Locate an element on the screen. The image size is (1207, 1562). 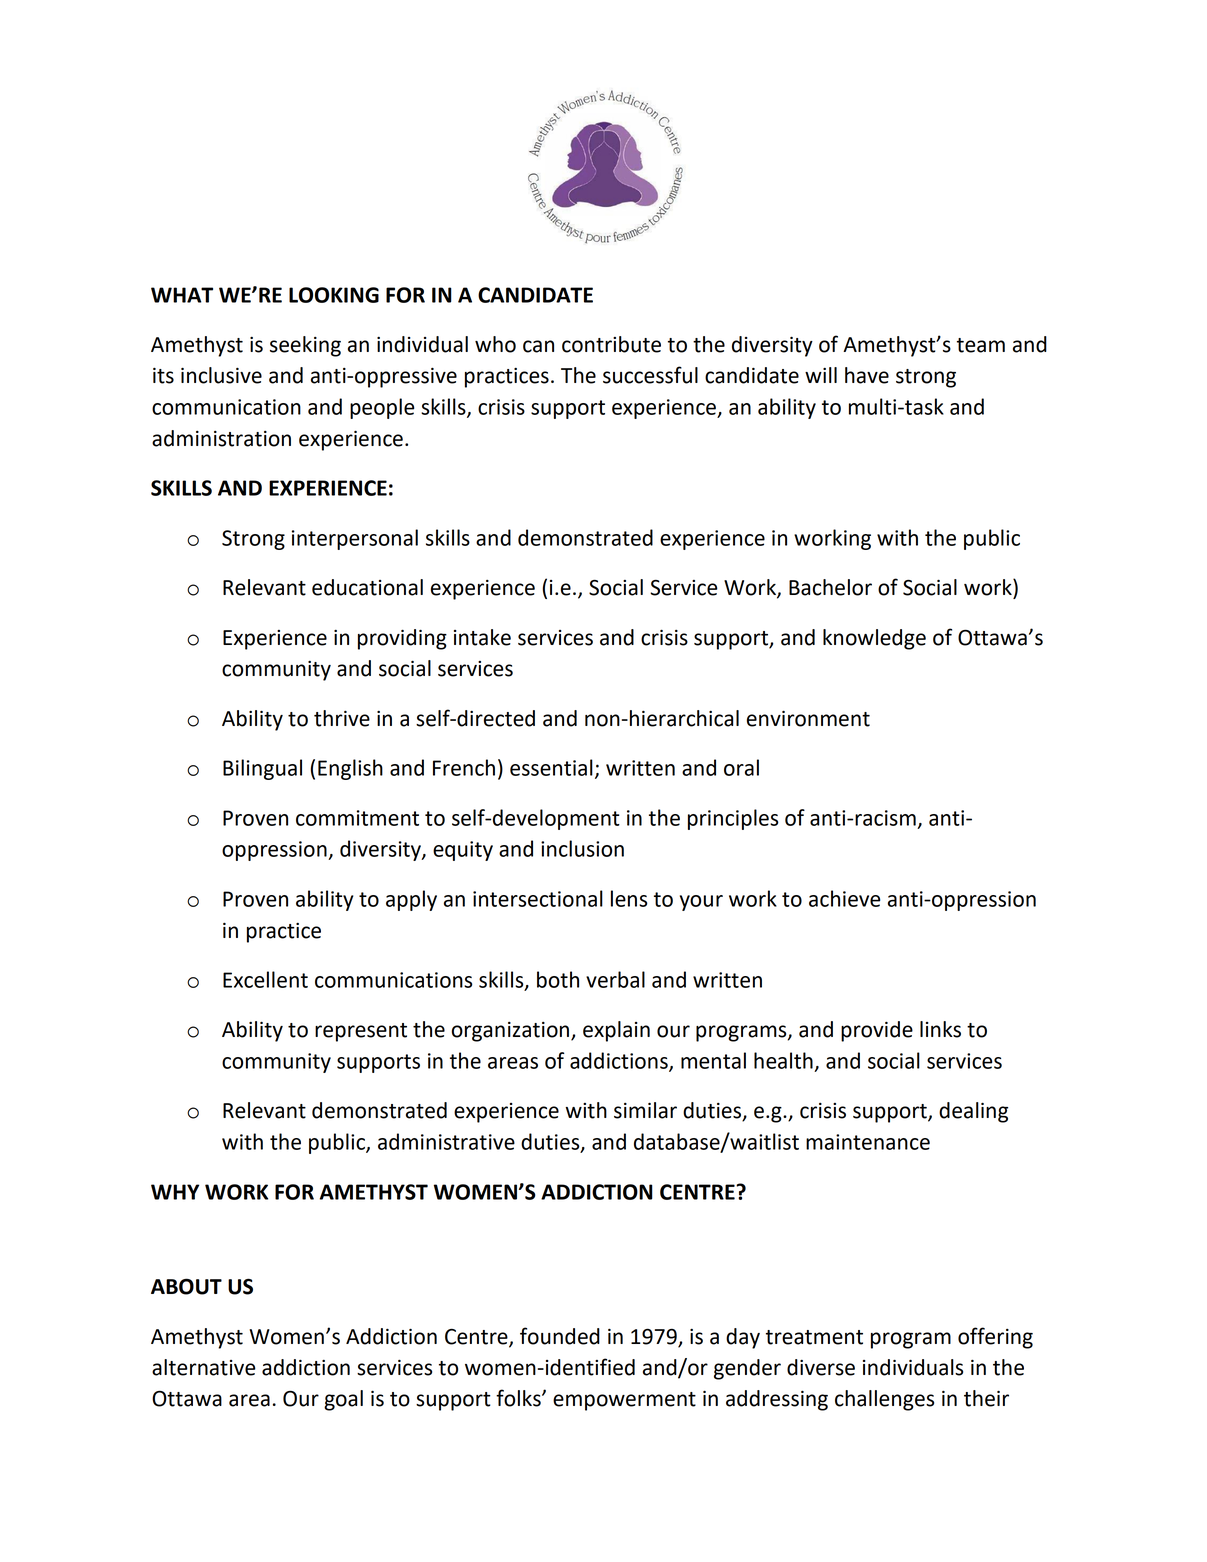
commitment is located at coordinates (357, 818).
